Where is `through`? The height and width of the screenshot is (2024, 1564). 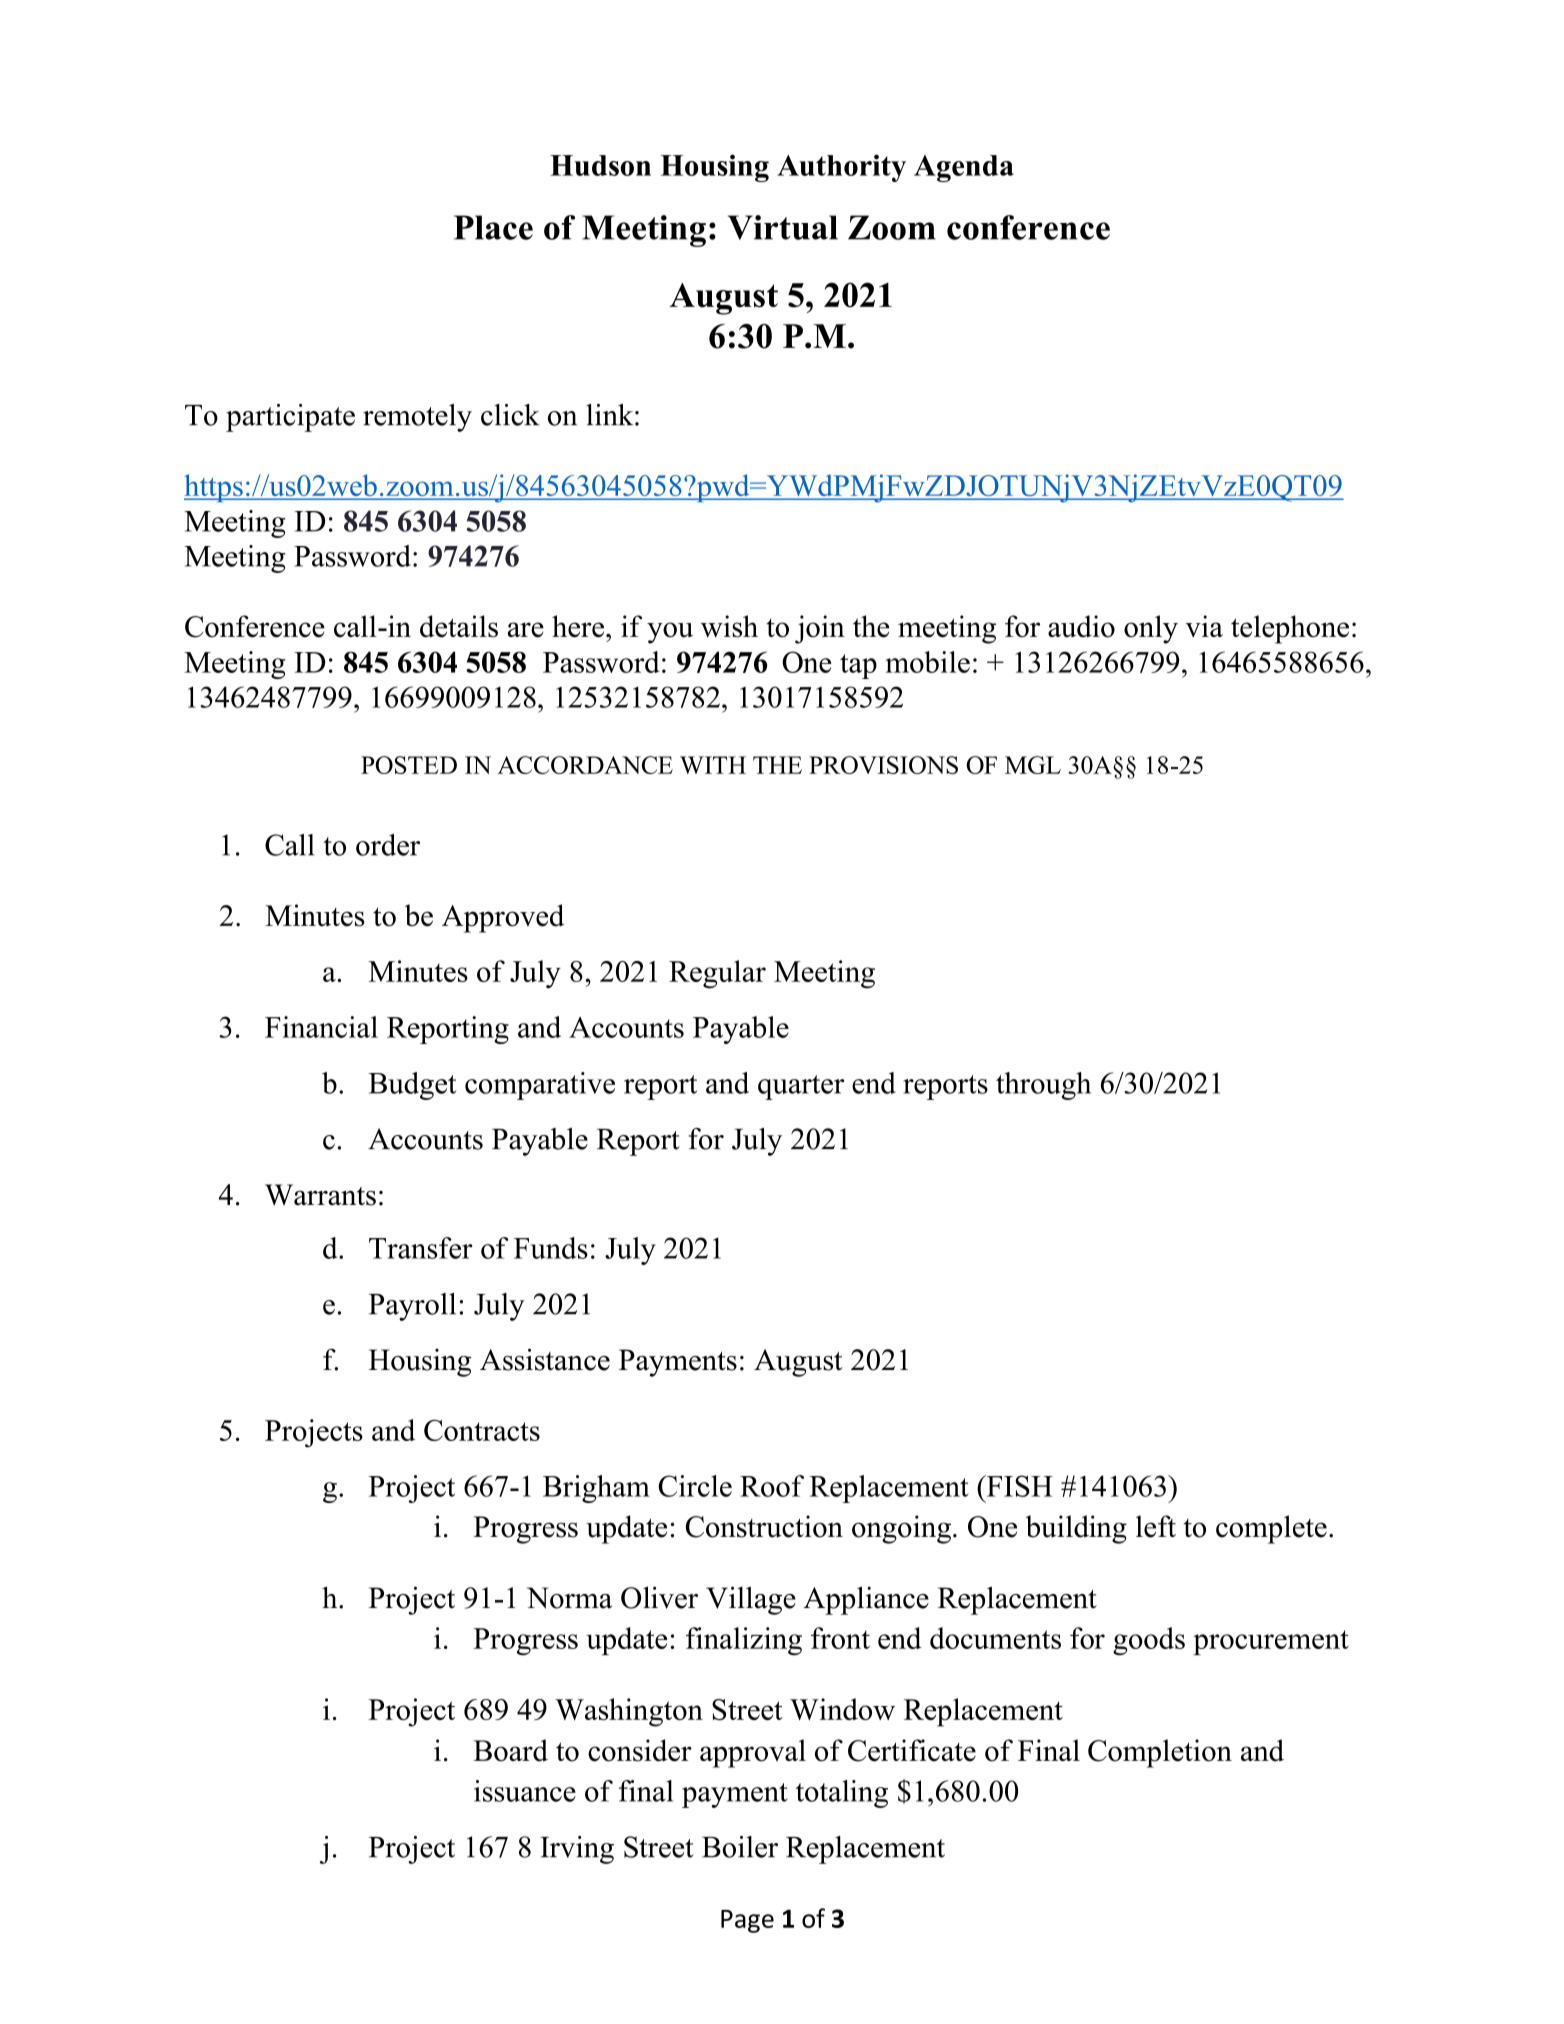
through is located at coordinates (1043, 1086).
